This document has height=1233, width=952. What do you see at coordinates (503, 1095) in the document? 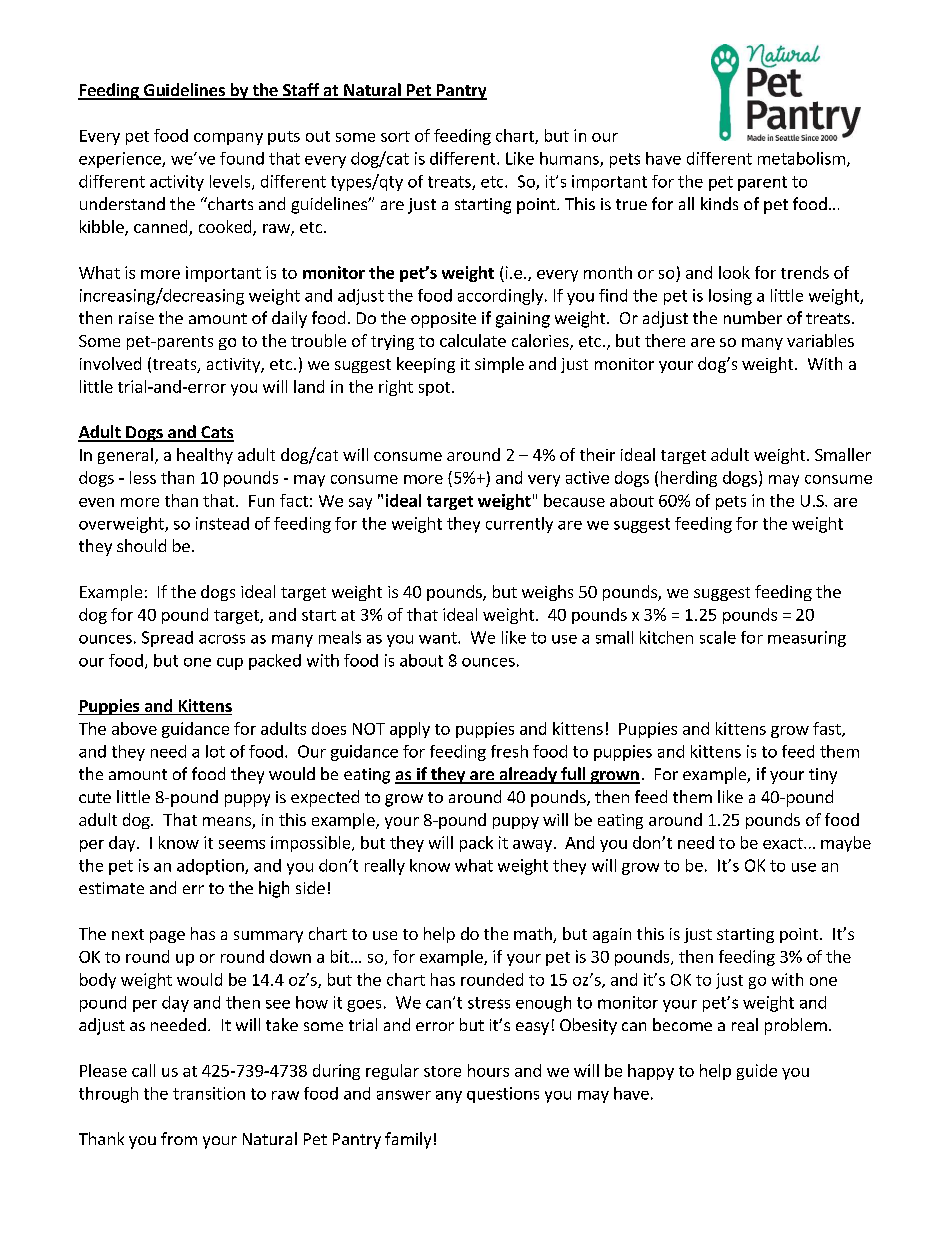
I see `questions` at bounding box center [503, 1095].
